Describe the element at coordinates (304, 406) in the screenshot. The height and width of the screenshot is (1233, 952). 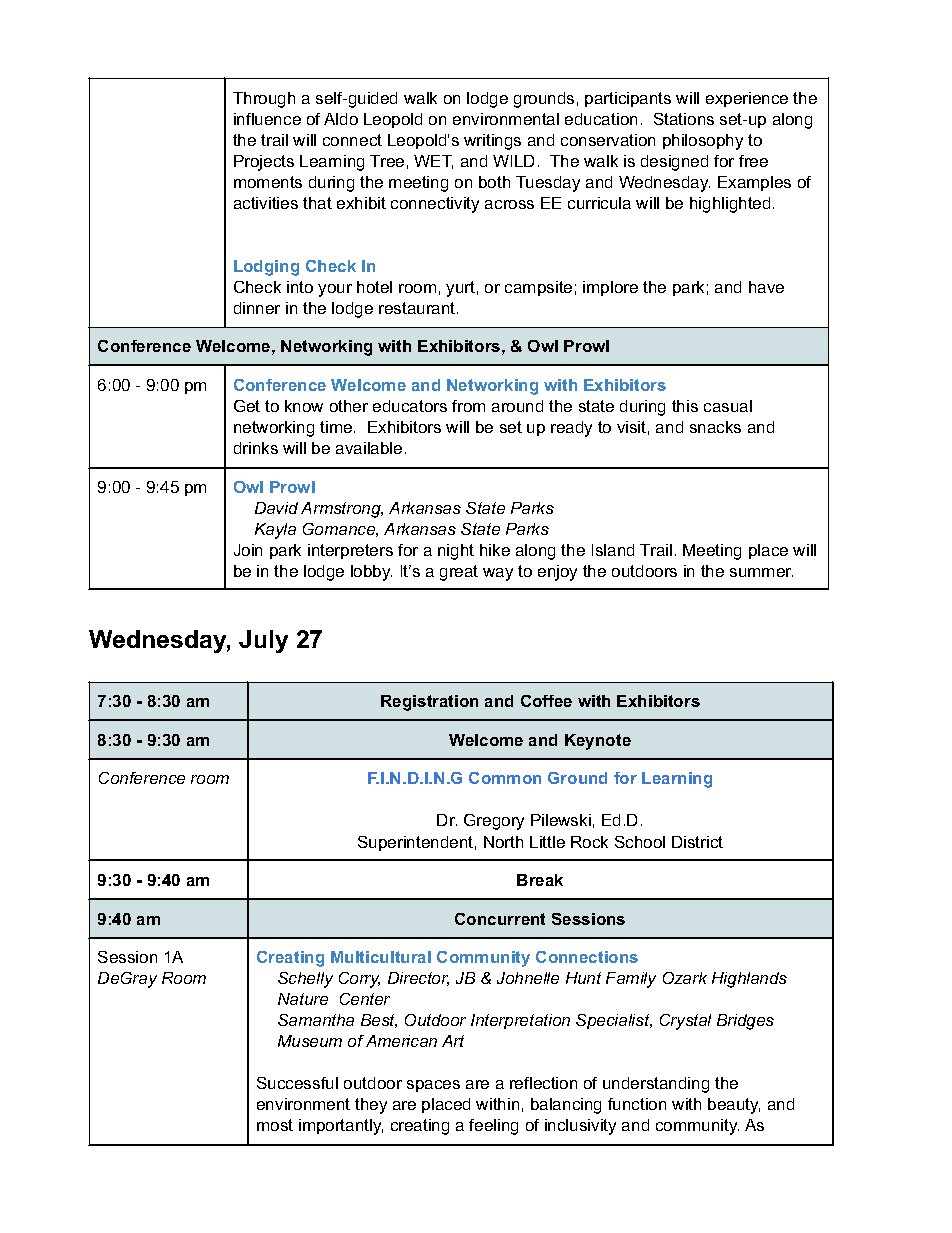
I see `know` at that location.
